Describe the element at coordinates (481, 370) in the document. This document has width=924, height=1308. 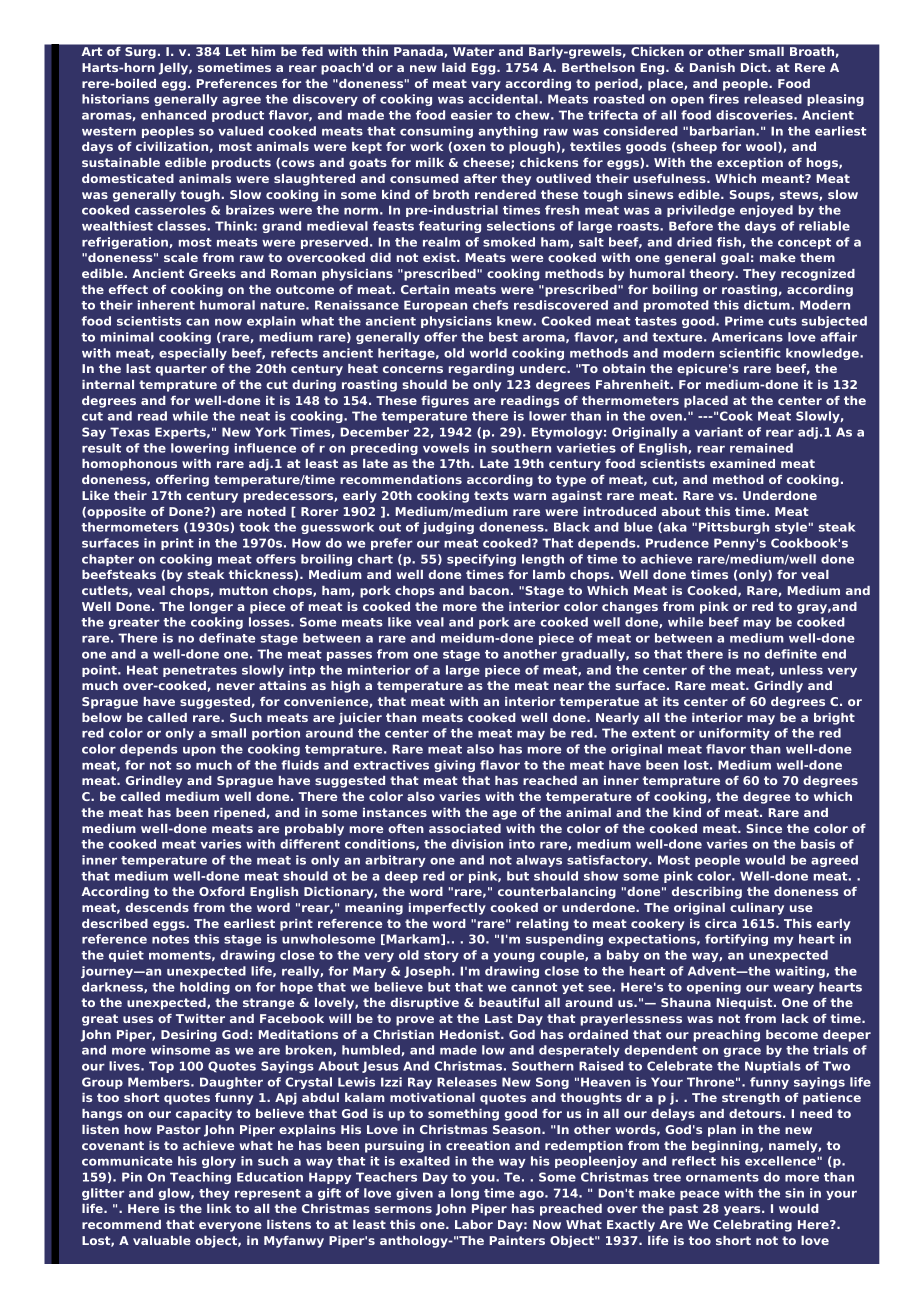
I see `regarding` at that location.
